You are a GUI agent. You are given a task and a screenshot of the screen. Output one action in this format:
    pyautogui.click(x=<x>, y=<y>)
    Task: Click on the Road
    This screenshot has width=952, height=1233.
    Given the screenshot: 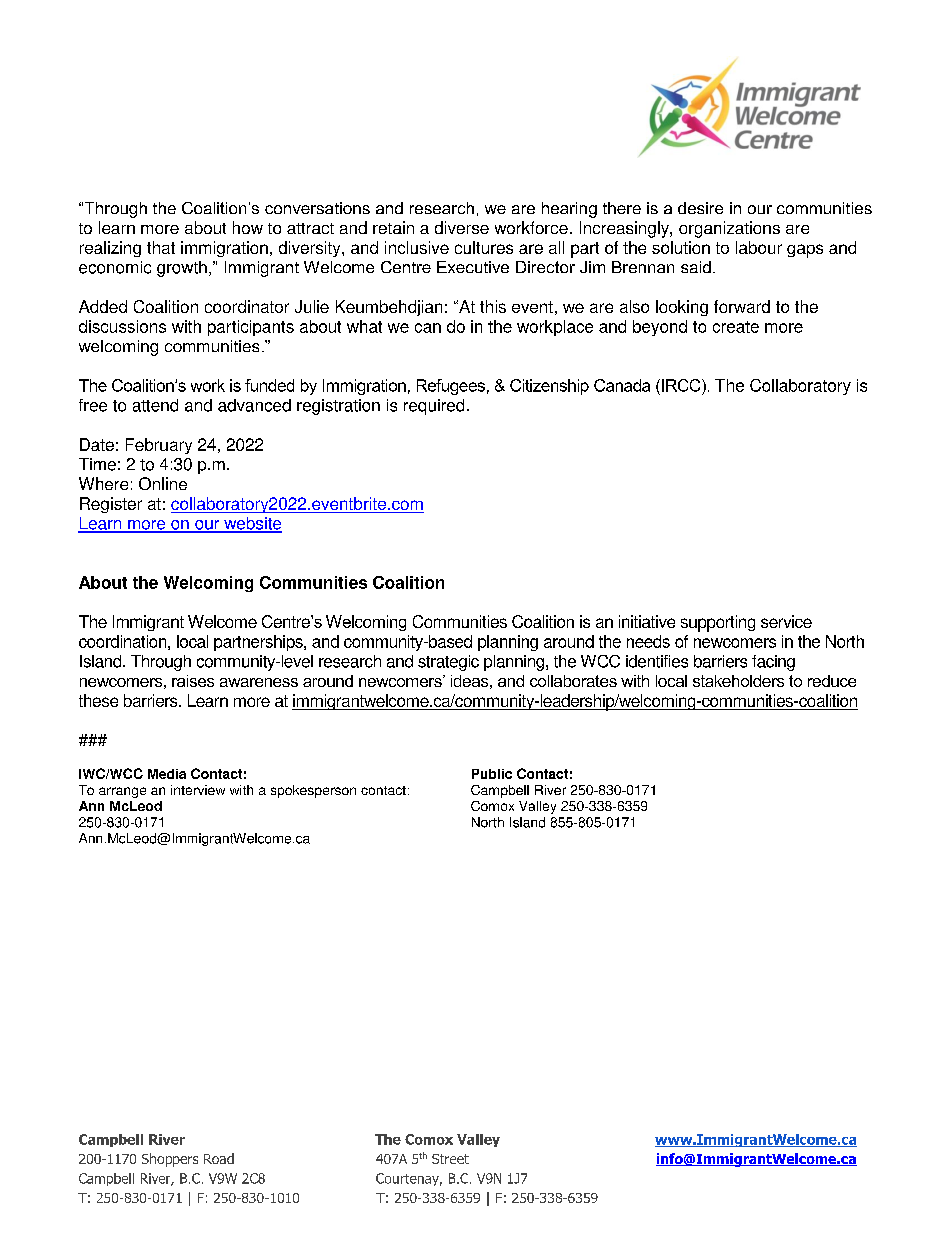 What is the action you would take?
    pyautogui.click(x=219, y=1158)
